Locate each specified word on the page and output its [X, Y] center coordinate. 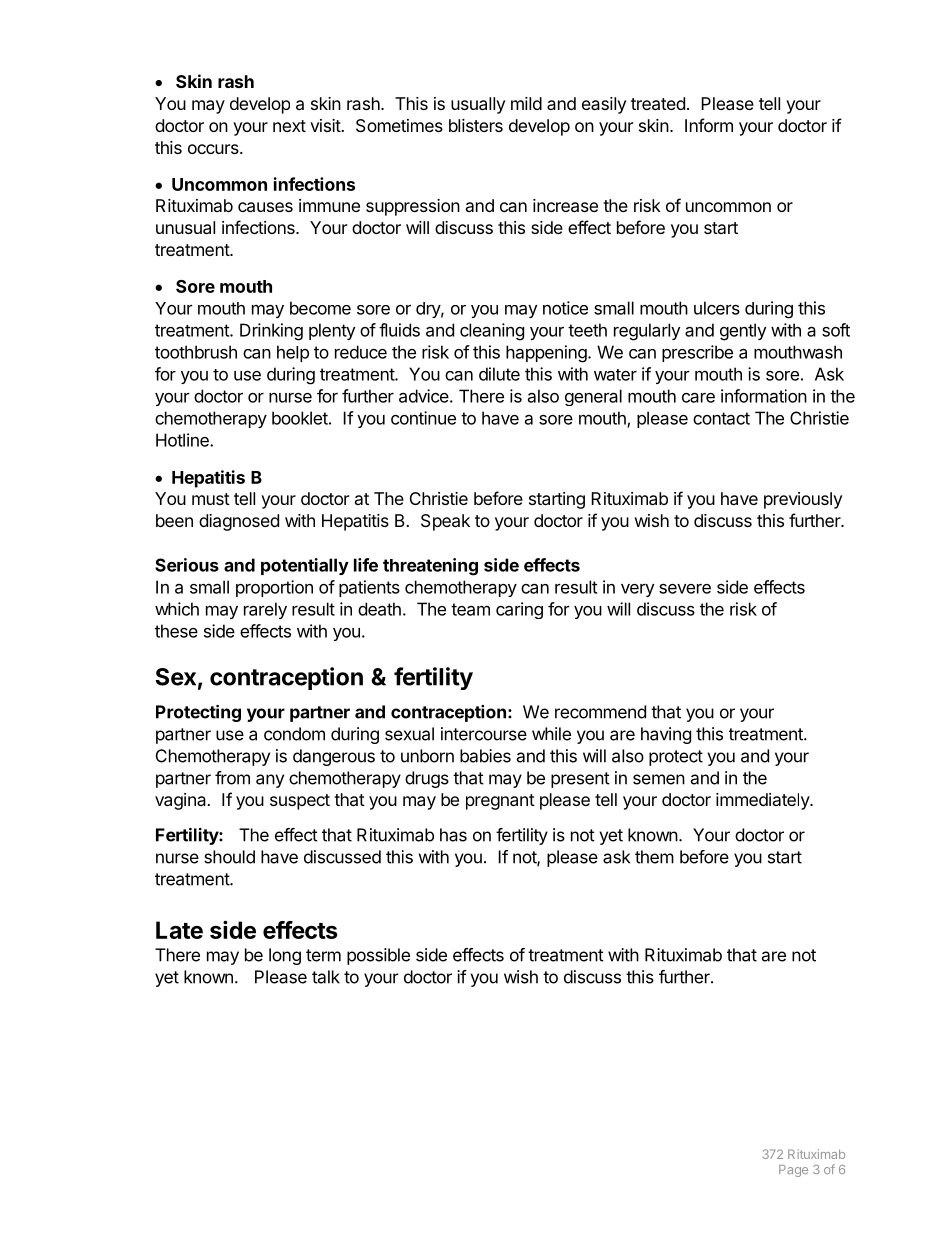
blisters [476, 125]
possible [378, 956]
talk [326, 977]
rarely [265, 610]
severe [685, 589]
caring [519, 610]
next [289, 126]
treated [658, 103]
